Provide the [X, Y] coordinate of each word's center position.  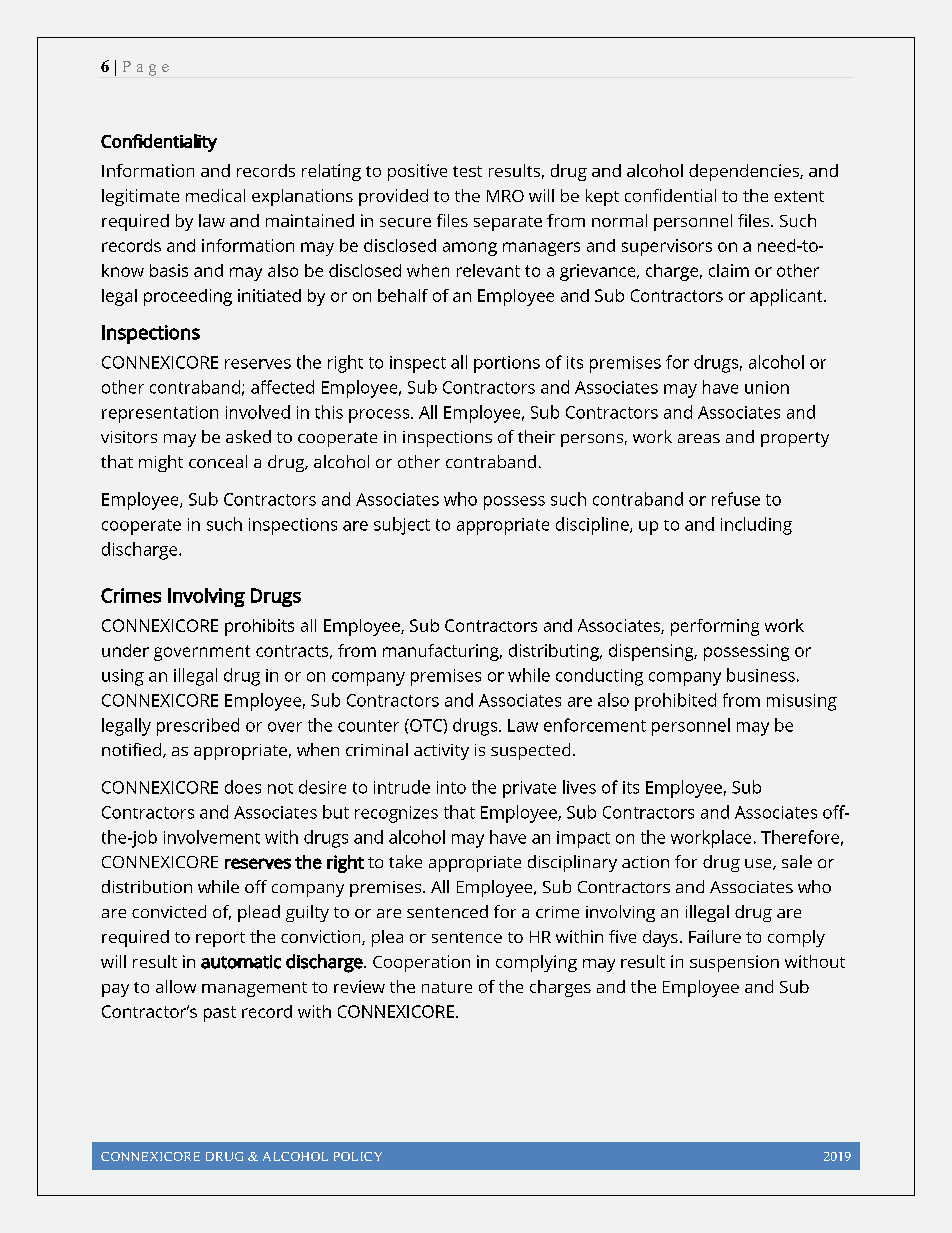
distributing [555, 652]
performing [715, 627]
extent [799, 196]
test [467, 171]
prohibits [259, 627]
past [220, 1014]
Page [146, 68]
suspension [734, 963]
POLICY [358, 1156]
